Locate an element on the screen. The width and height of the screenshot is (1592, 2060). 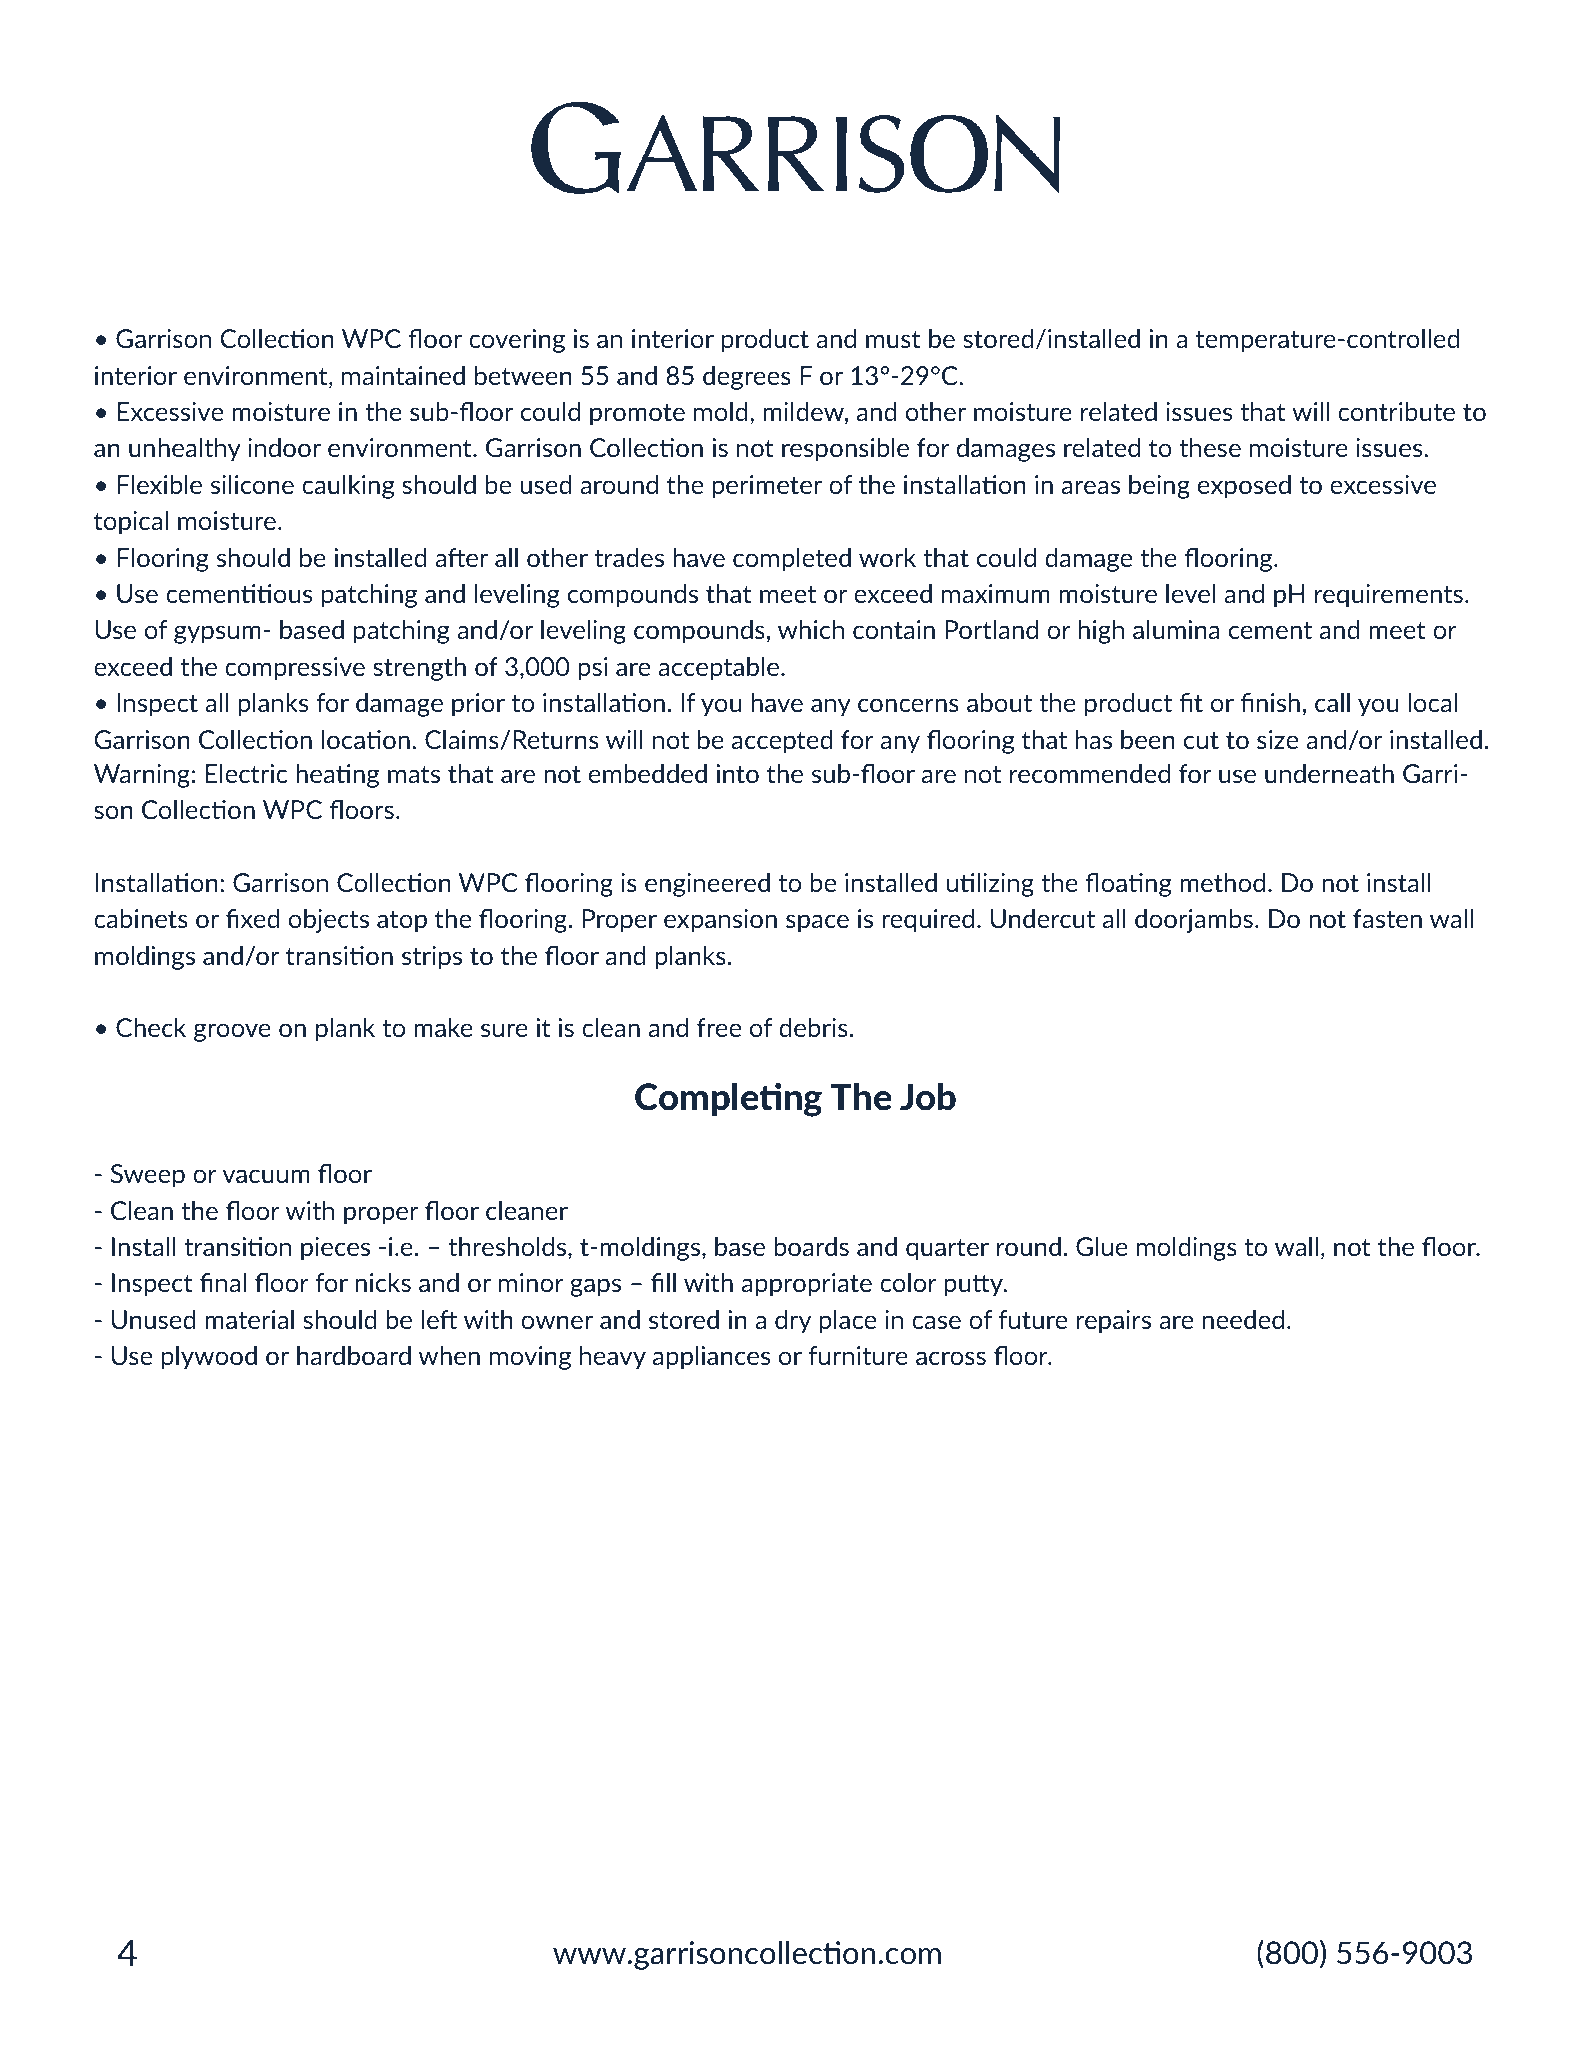
alumina is located at coordinates (1176, 629).
